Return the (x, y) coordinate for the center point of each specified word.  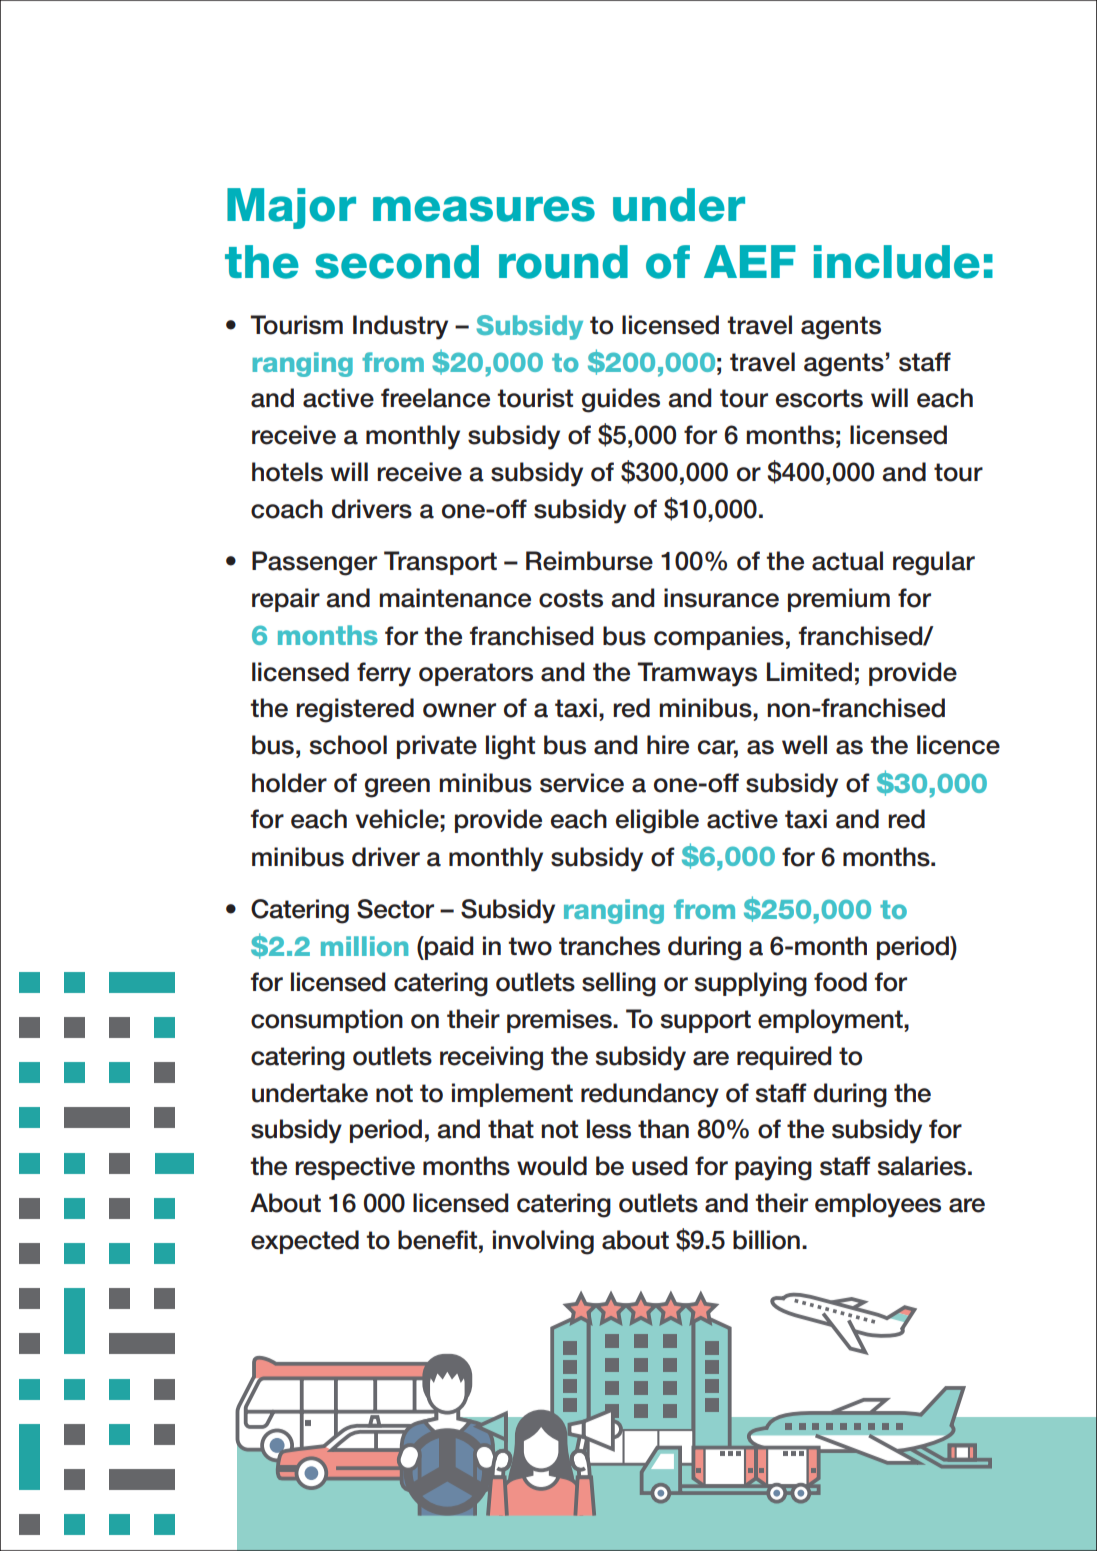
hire (668, 745)
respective (355, 1168)
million (364, 946)
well (804, 745)
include (897, 262)
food (840, 982)
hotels (287, 472)
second (397, 262)
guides (621, 400)
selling (619, 984)
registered (355, 710)
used (659, 1166)
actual (847, 561)
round (563, 262)
